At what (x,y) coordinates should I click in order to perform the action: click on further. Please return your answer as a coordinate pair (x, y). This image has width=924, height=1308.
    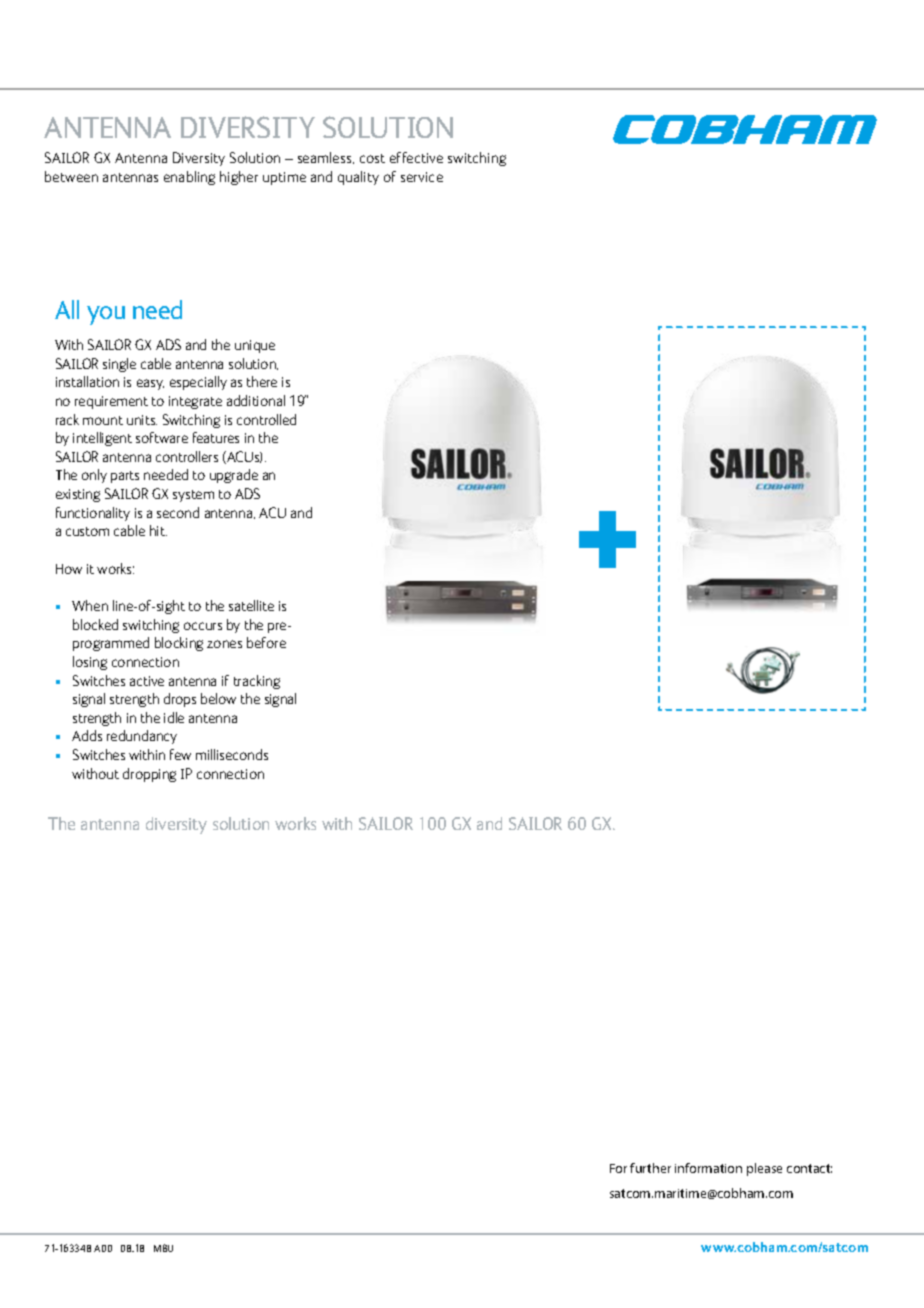
    Looking at the image, I should click on (650, 1168).
